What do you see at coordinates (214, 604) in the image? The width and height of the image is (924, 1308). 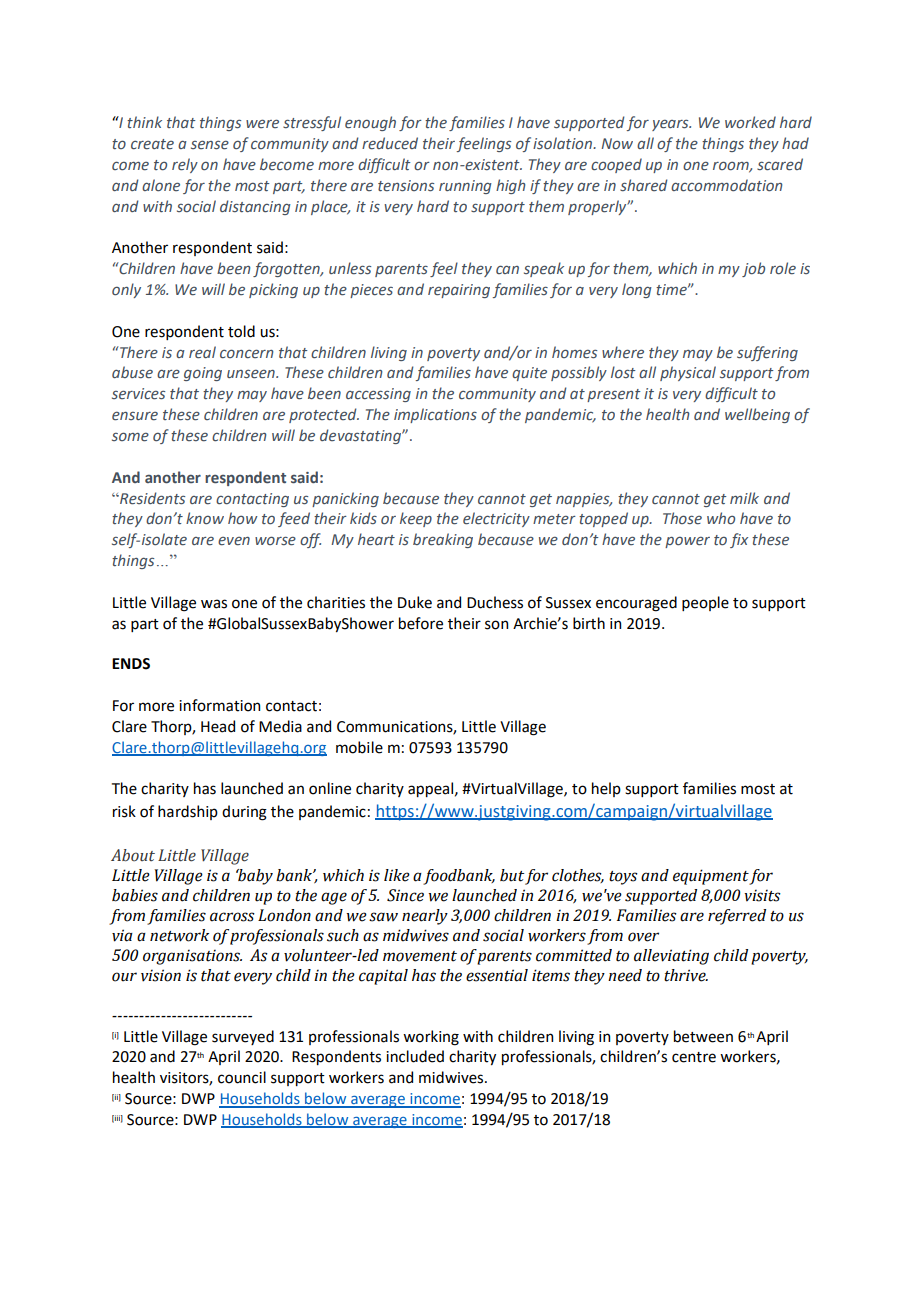 I see `was` at bounding box center [214, 604].
